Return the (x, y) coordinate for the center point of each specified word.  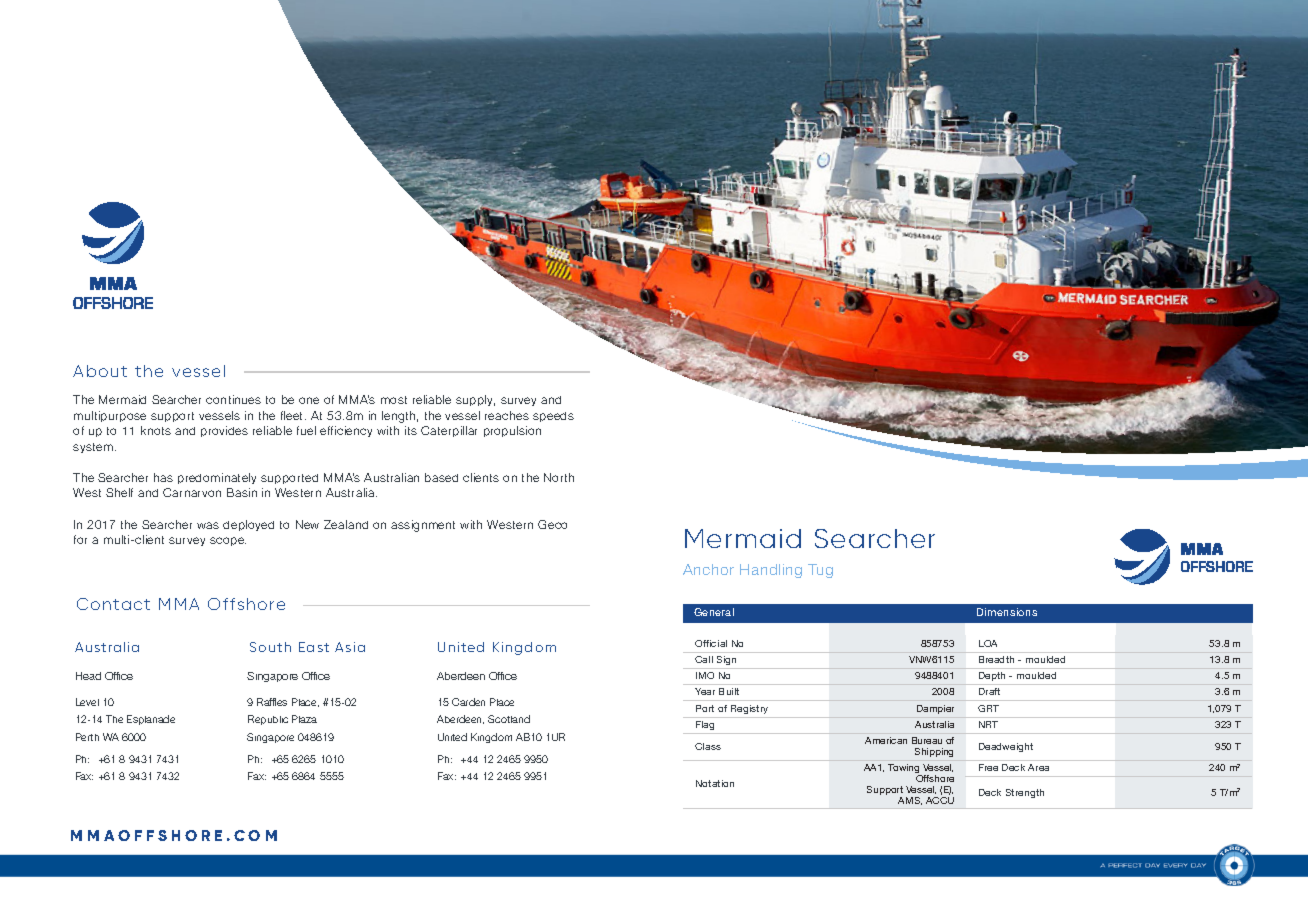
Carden (468, 702)
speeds (553, 417)
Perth (87, 737)
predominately (217, 478)
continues (233, 399)
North (559, 477)
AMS (910, 801)
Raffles (272, 702)
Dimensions (1007, 612)
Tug (820, 571)
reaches (507, 415)
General (714, 612)
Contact (113, 604)
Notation (715, 783)
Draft (989, 691)
